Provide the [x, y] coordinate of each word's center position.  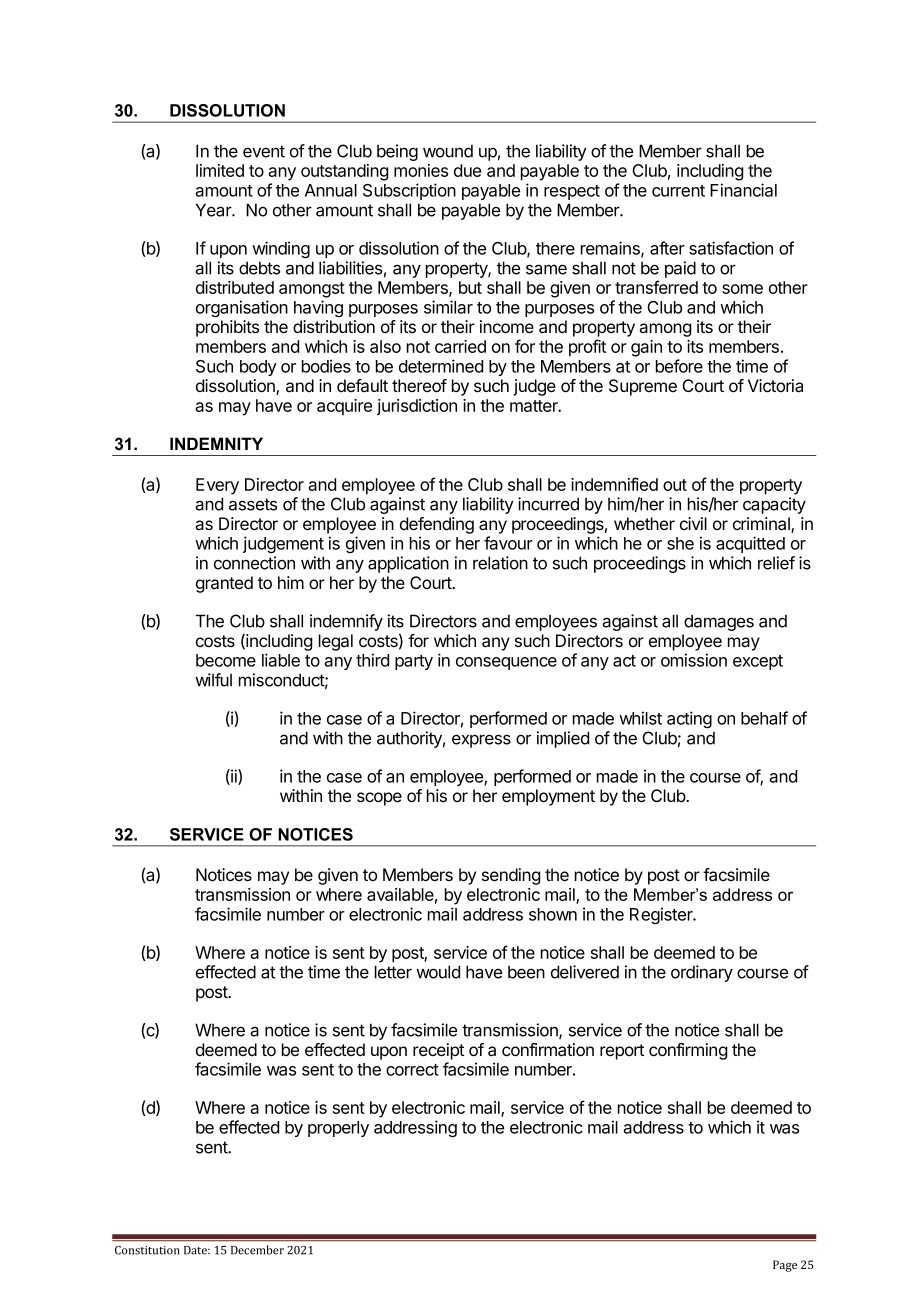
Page [785, 1266]
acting [689, 719]
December [257, 1250]
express [481, 741]
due [467, 170]
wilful [213, 680]
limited [220, 170]
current [678, 191]
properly [338, 1129]
